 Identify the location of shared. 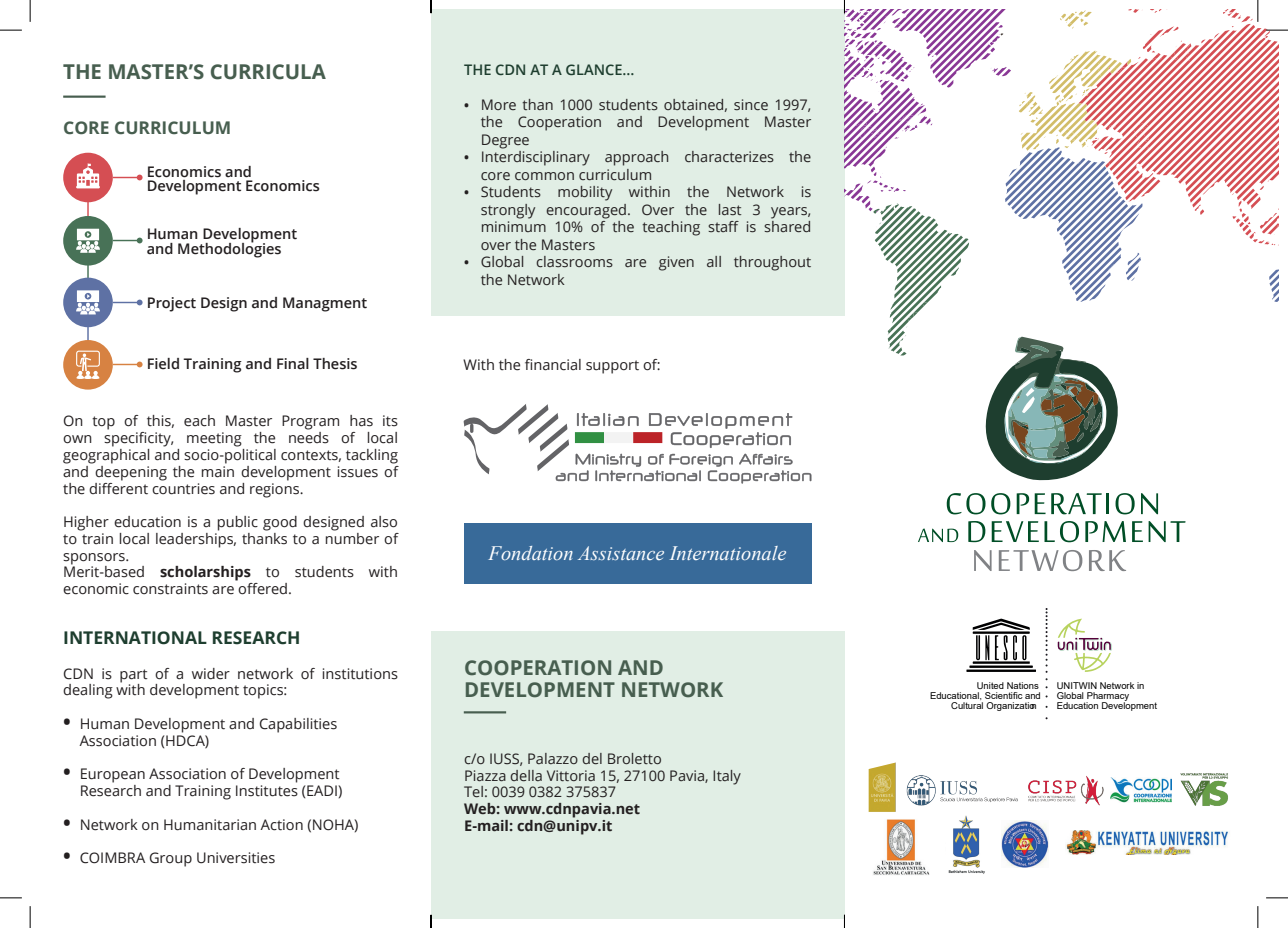
(787, 225).
